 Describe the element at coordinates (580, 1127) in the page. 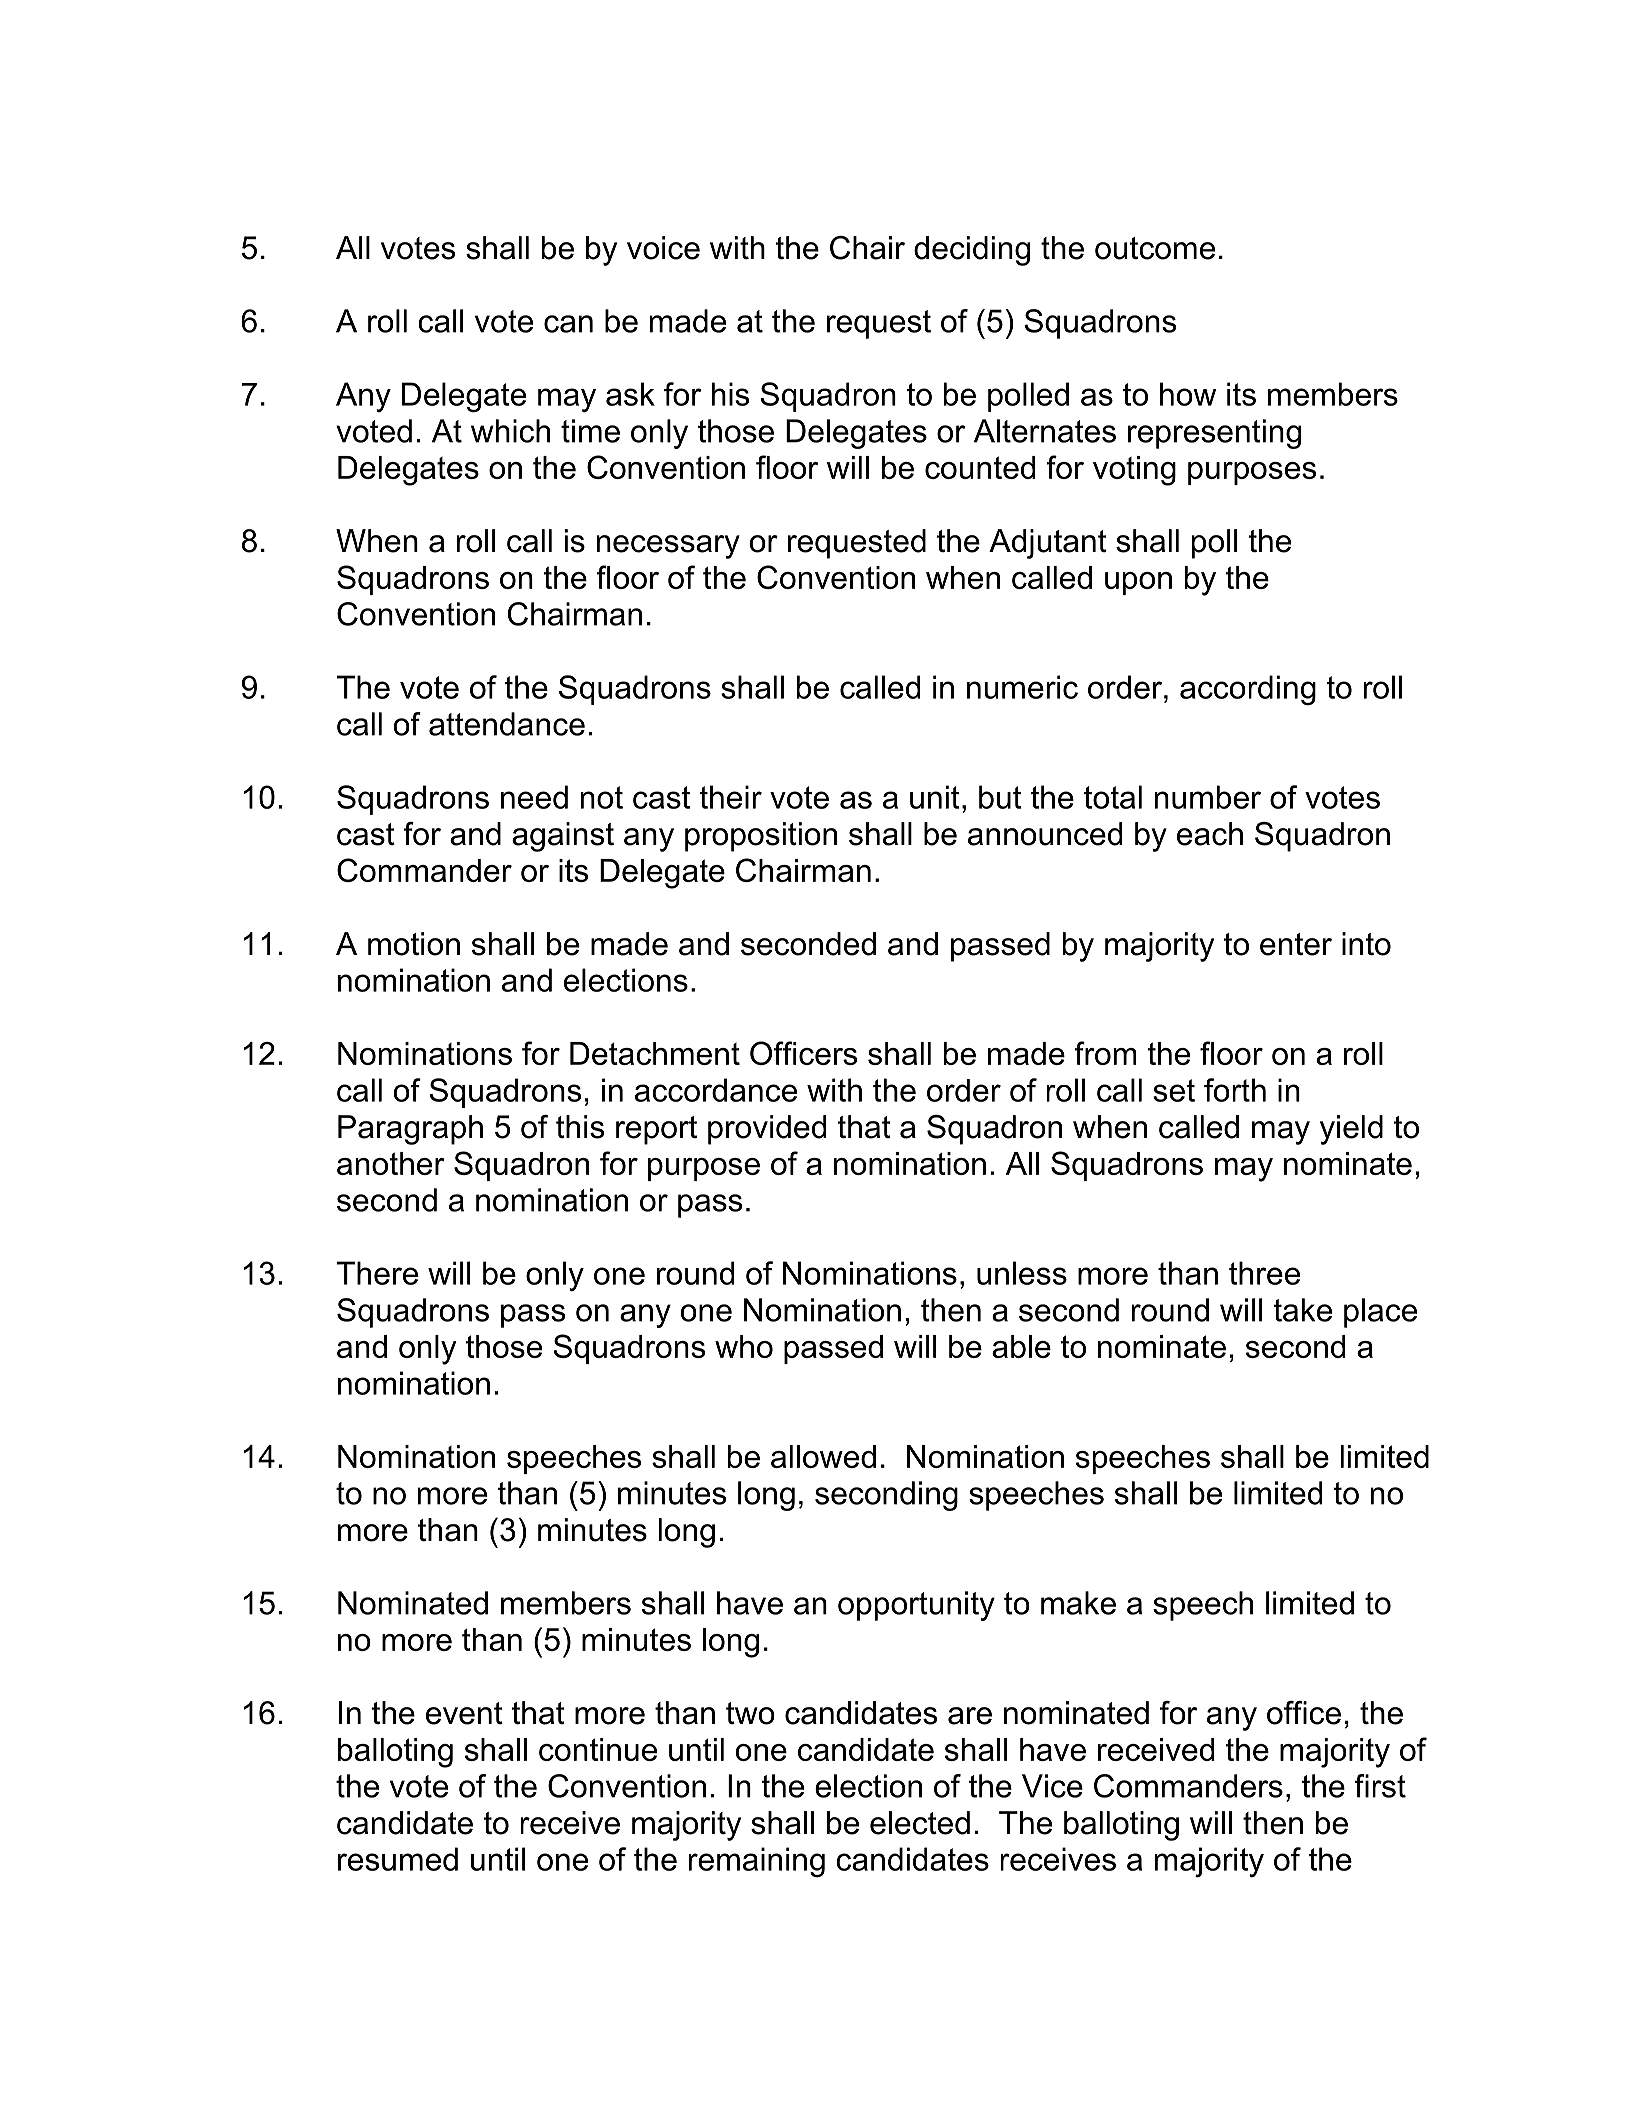

I see `this` at that location.
